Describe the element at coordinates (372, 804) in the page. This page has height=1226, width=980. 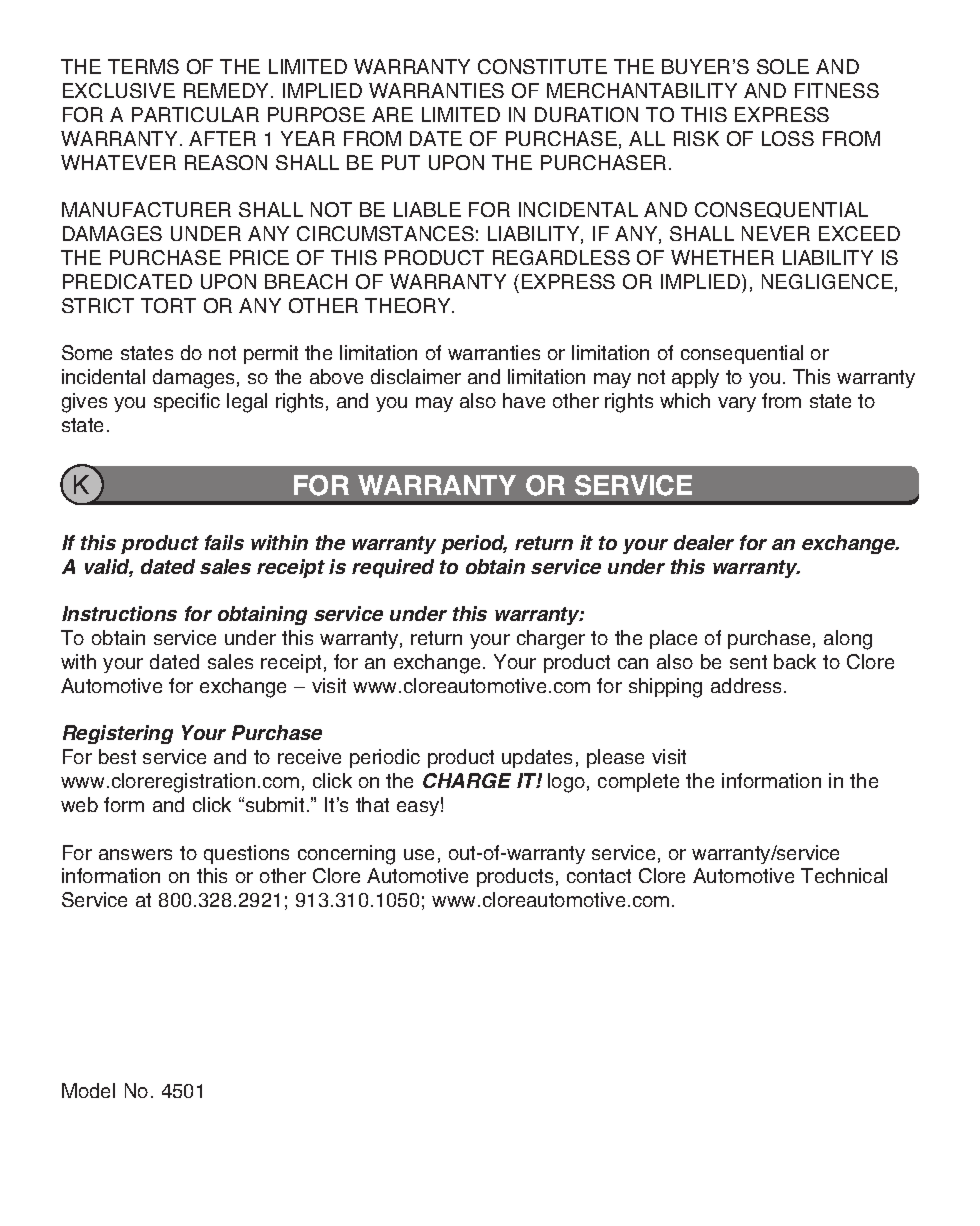
I see `that` at that location.
